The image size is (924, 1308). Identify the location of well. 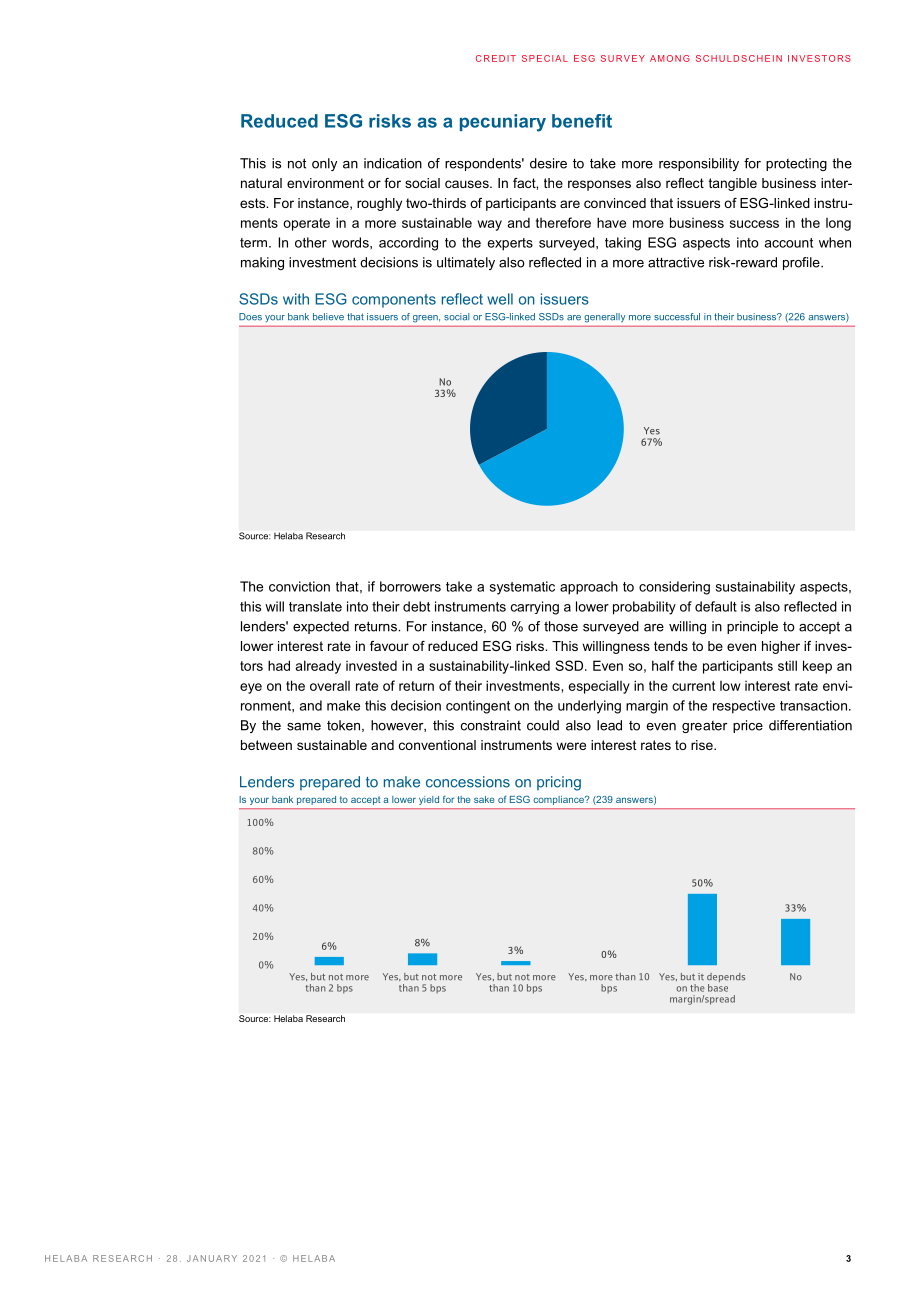
(500, 299).
